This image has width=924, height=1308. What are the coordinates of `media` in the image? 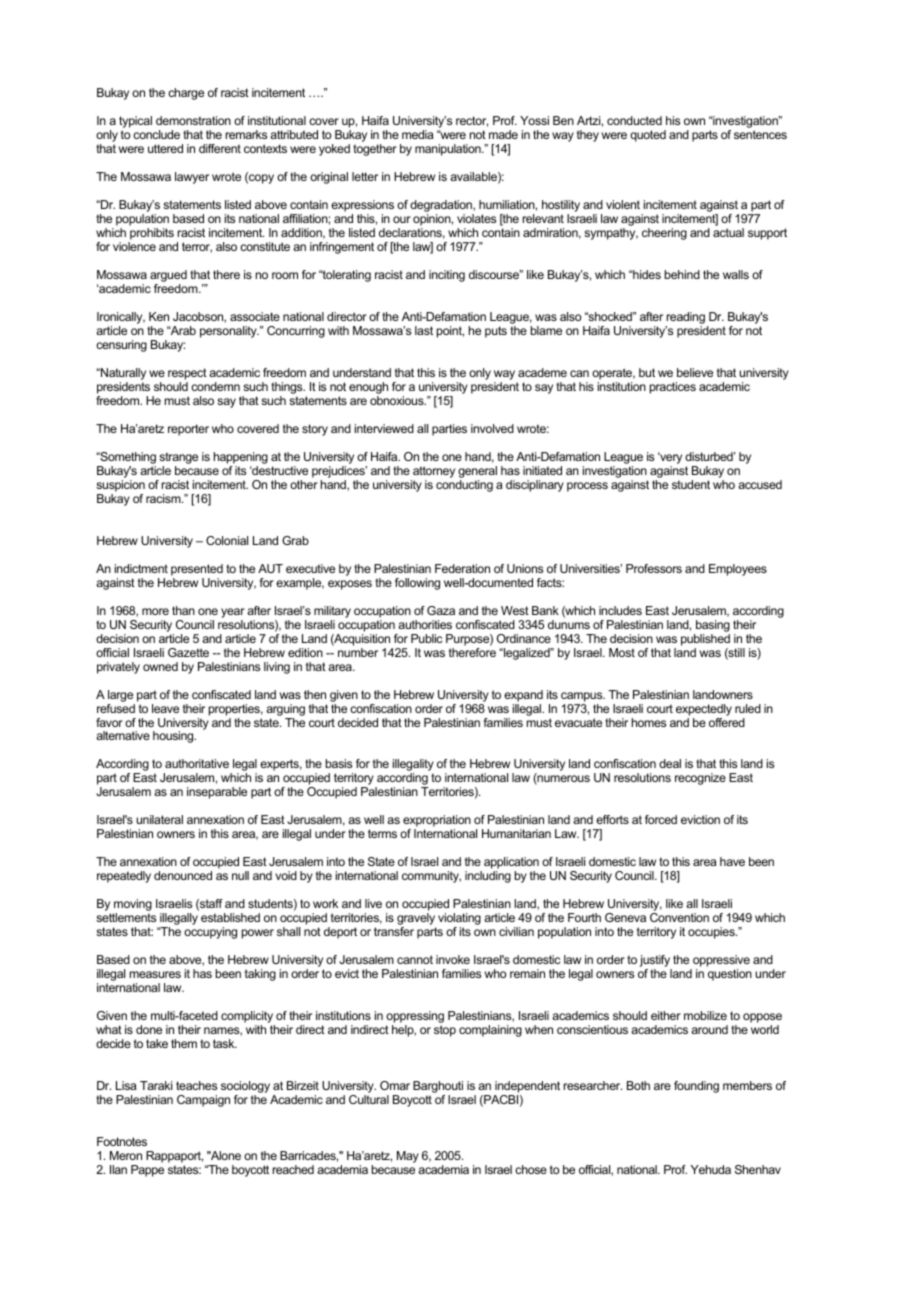 It's located at (418, 134).
